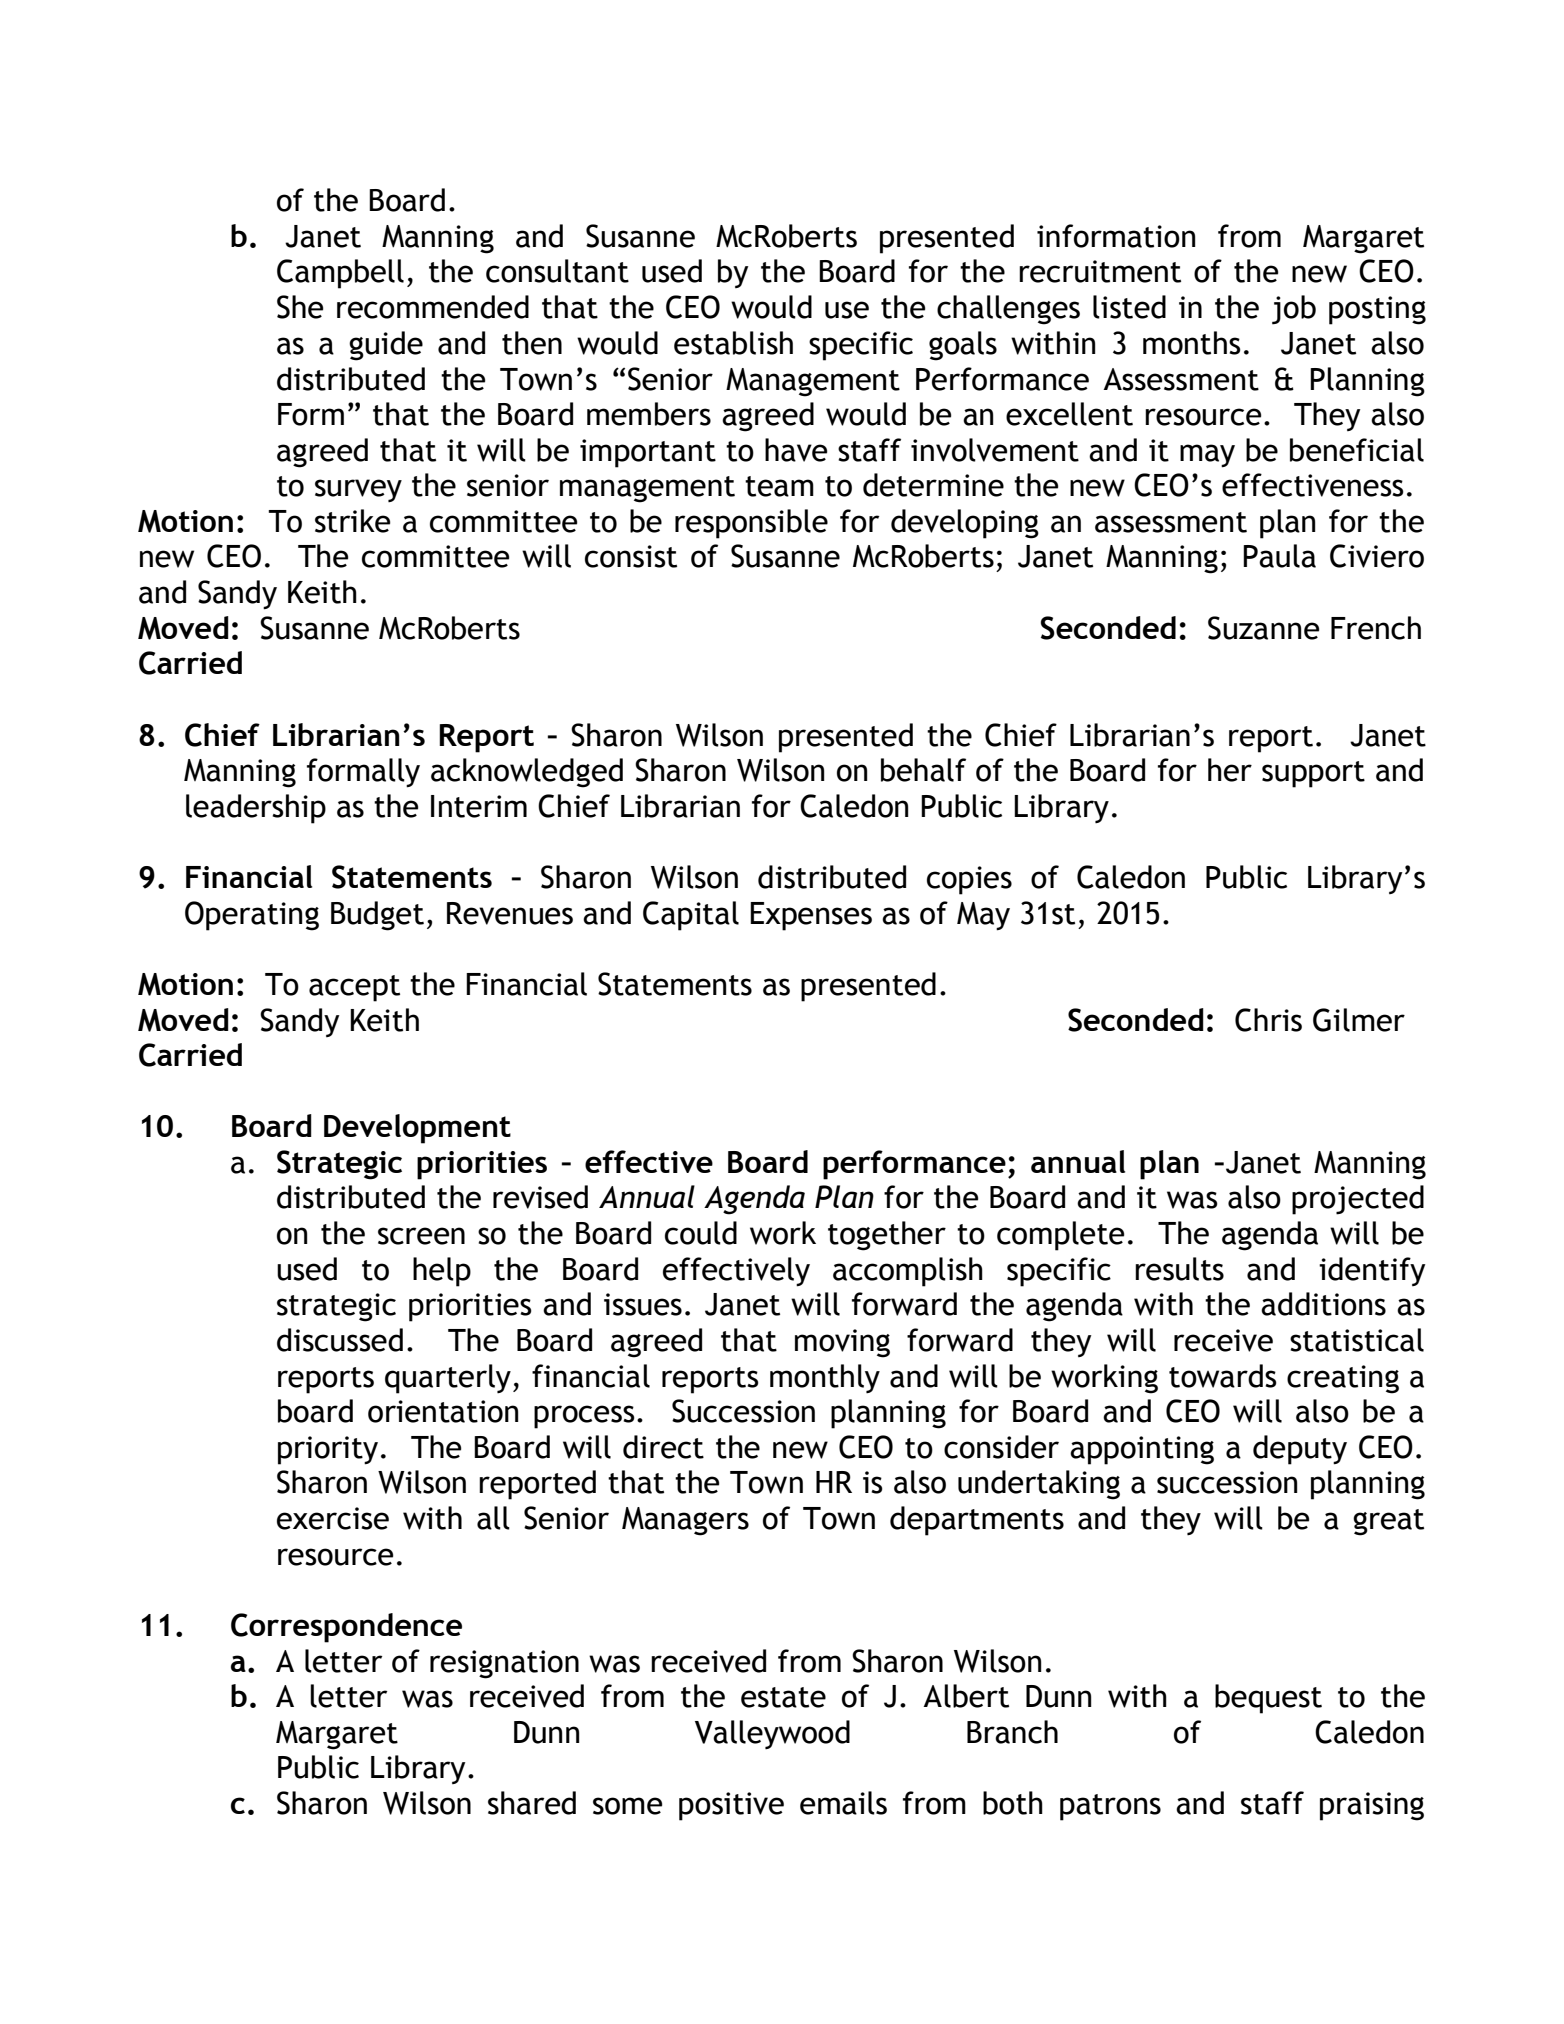 This image has height=2024, width=1564. What do you see at coordinates (532, 1803) in the image?
I see `shared` at bounding box center [532, 1803].
